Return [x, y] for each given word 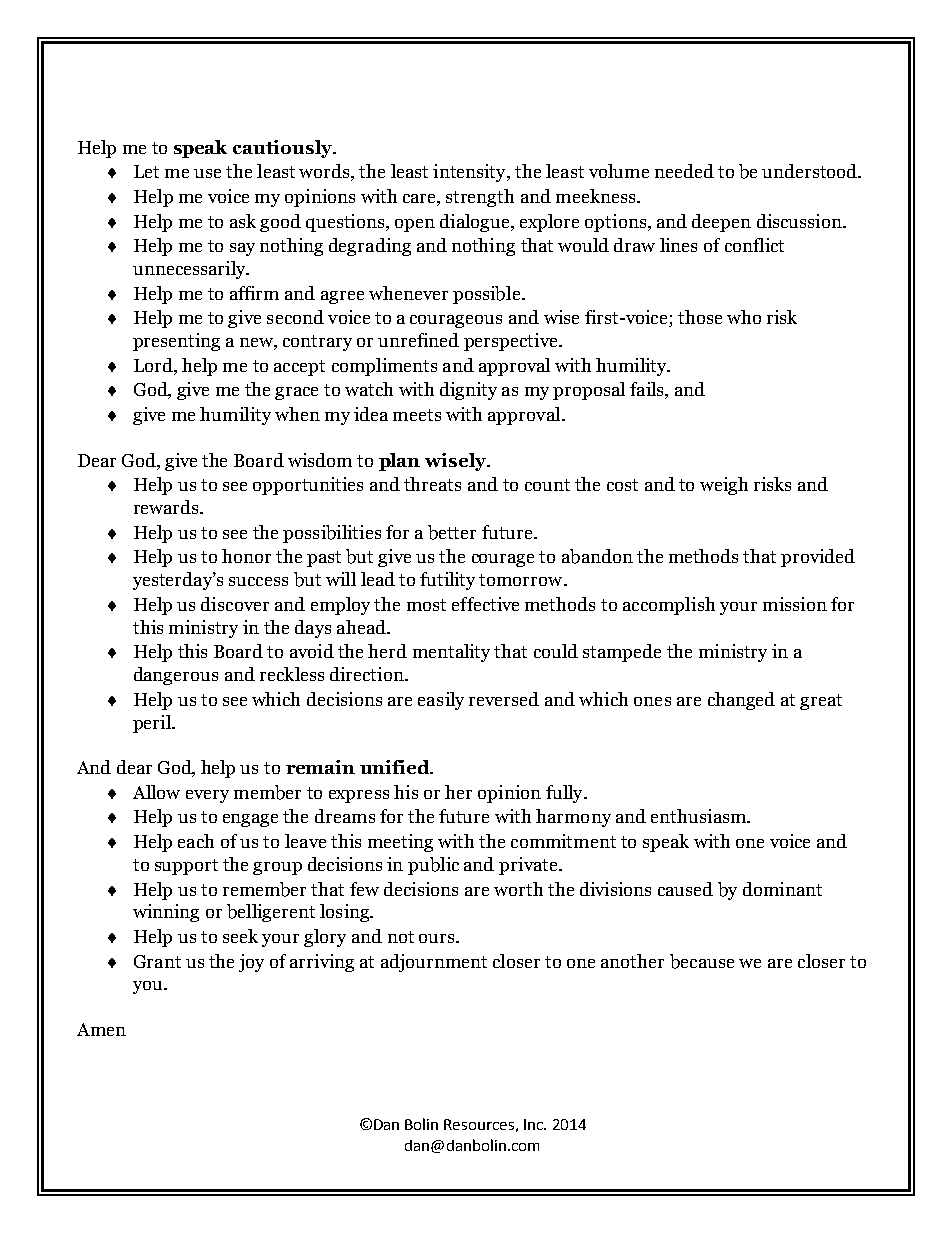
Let [146, 171]
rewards [167, 507]
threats [432, 484]
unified [396, 767]
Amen [101, 1029]
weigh [724, 486]
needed [684, 171]
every [207, 796]
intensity [470, 173]
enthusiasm [699, 816]
